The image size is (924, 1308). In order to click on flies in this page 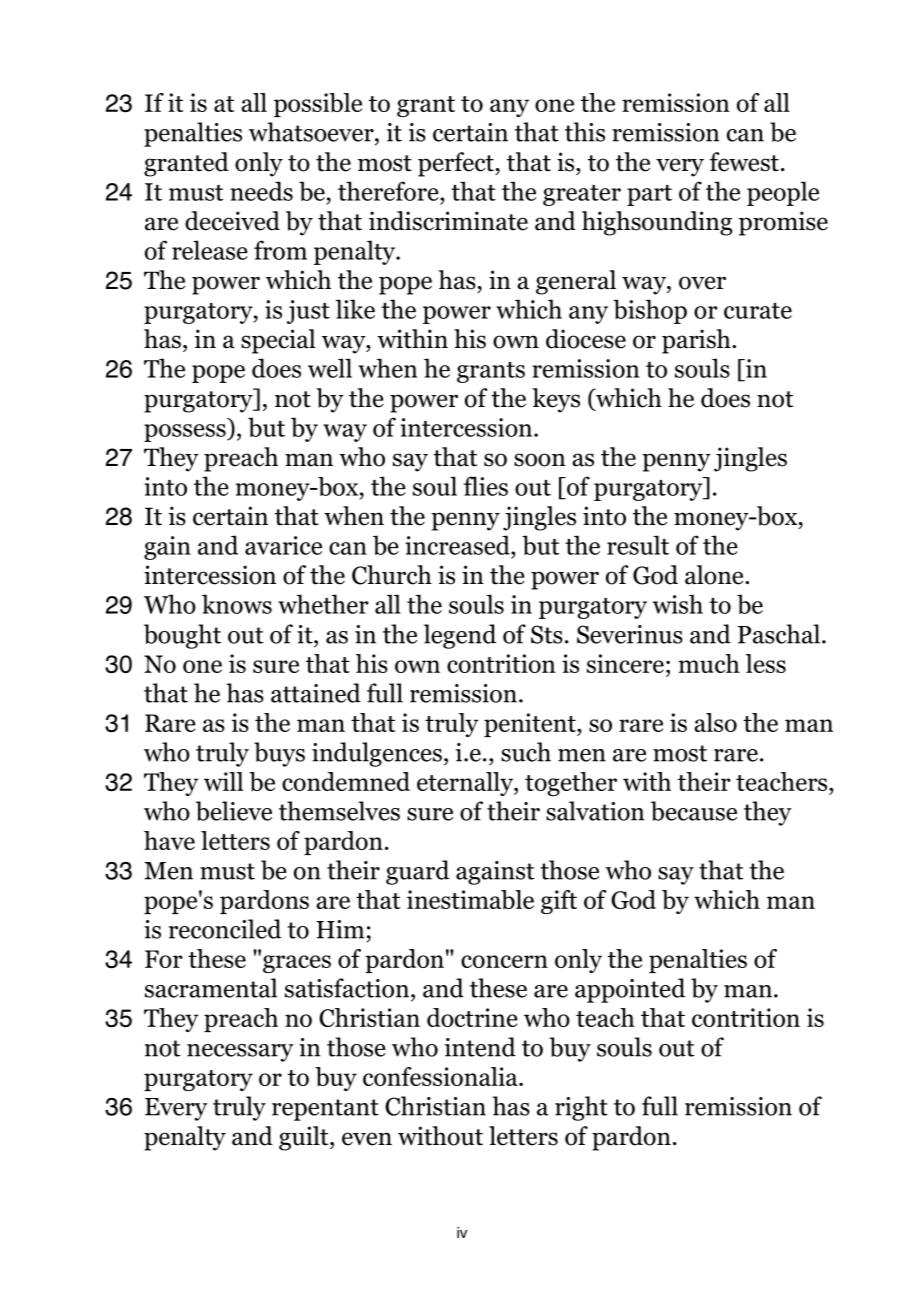, I will do `click(486, 486)`.
